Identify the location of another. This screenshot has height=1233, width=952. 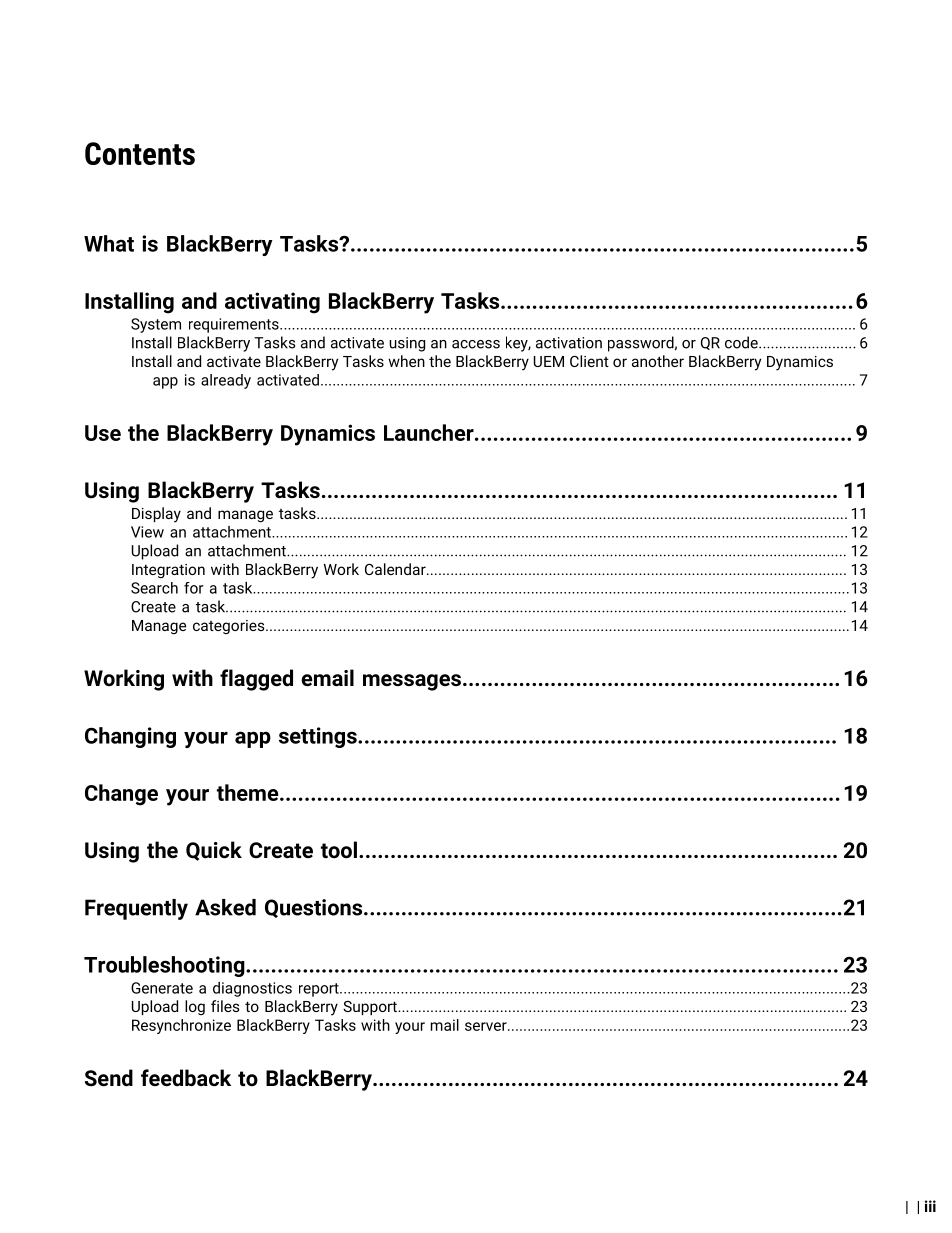
(658, 361).
